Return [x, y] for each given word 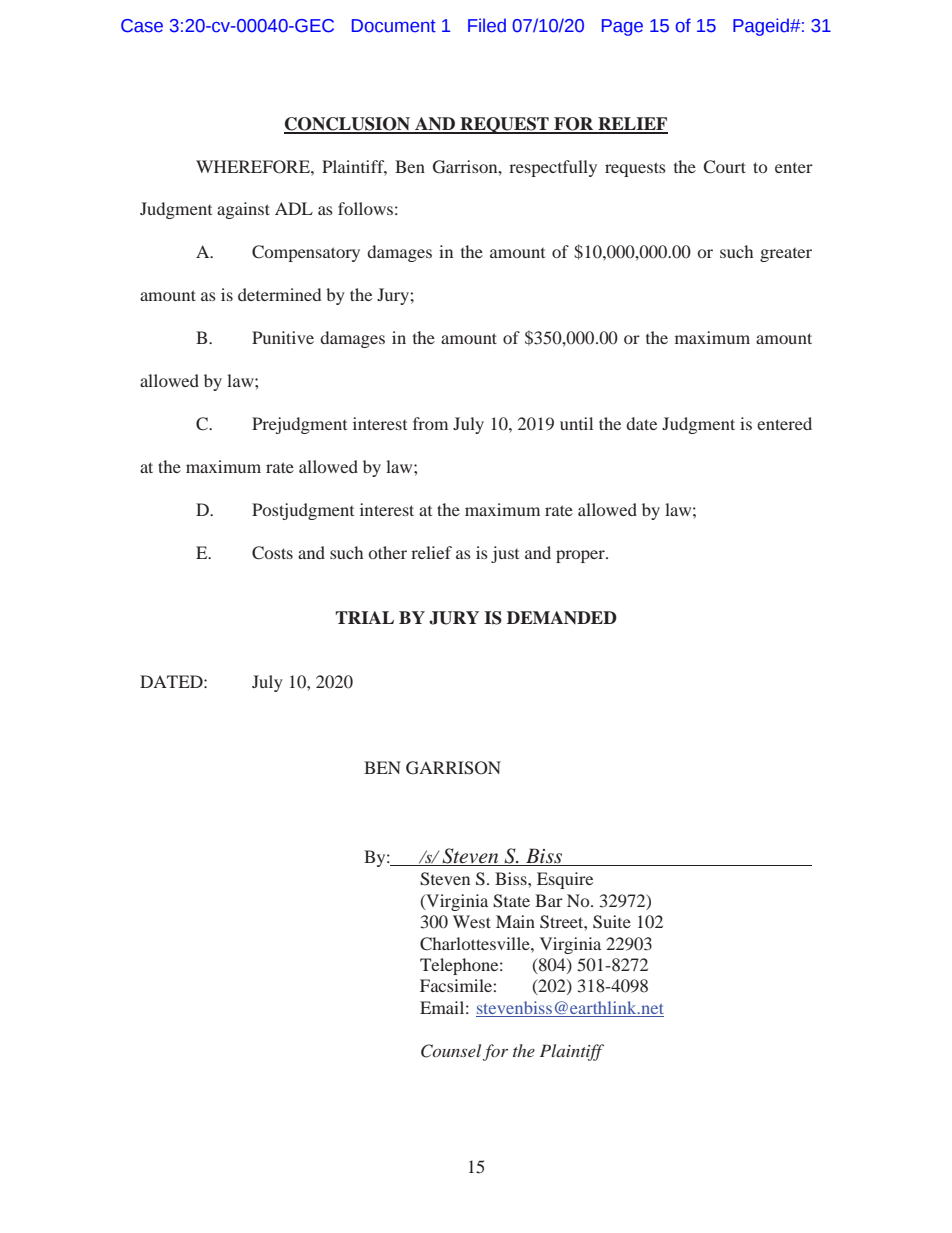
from [430, 423]
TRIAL [365, 617]
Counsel [451, 1051]
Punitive [283, 337]
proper [581, 556]
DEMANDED [562, 617]
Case [142, 26]
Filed [487, 25]
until [576, 423]
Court [724, 167]
